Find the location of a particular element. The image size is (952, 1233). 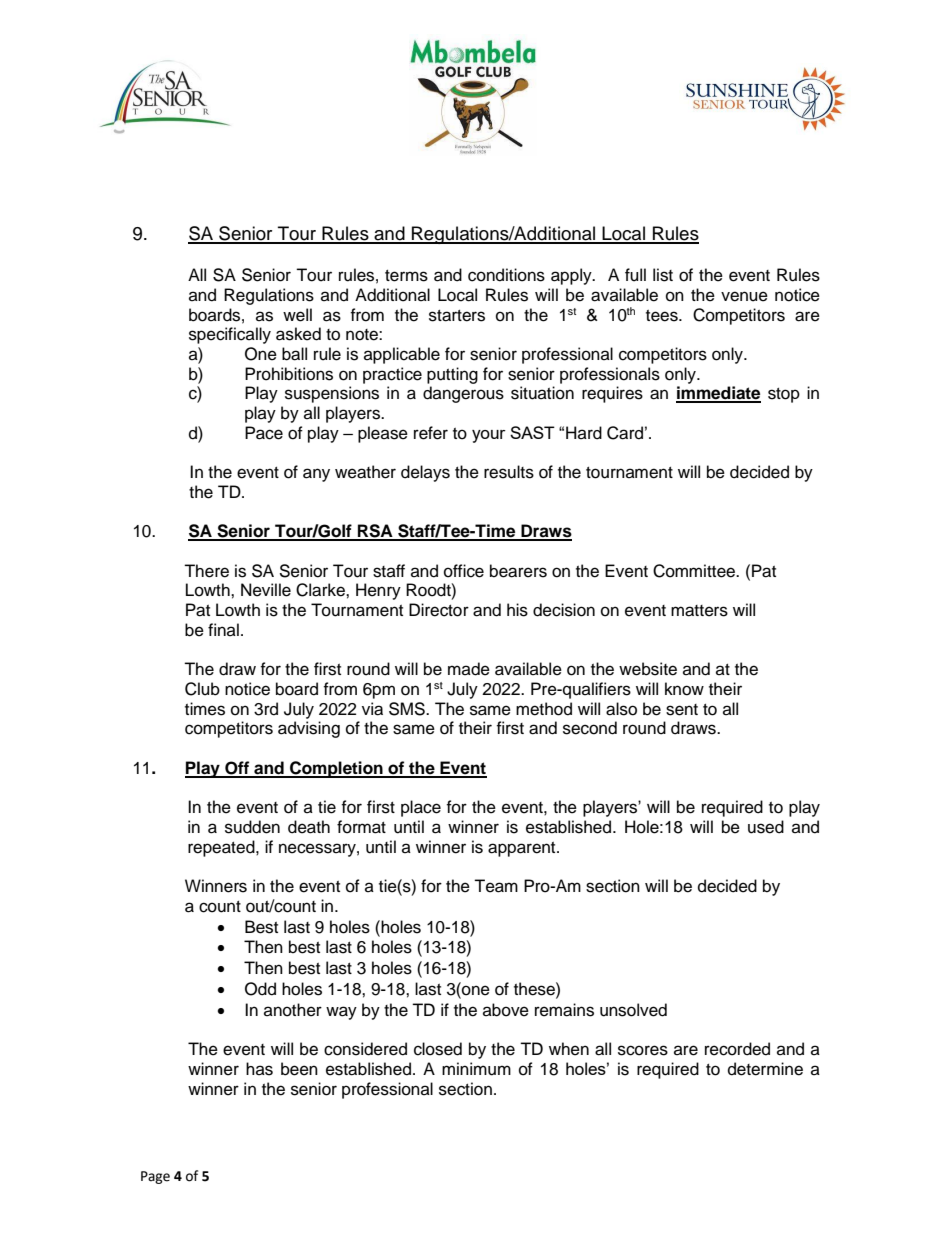

results is located at coordinates (509, 472).
